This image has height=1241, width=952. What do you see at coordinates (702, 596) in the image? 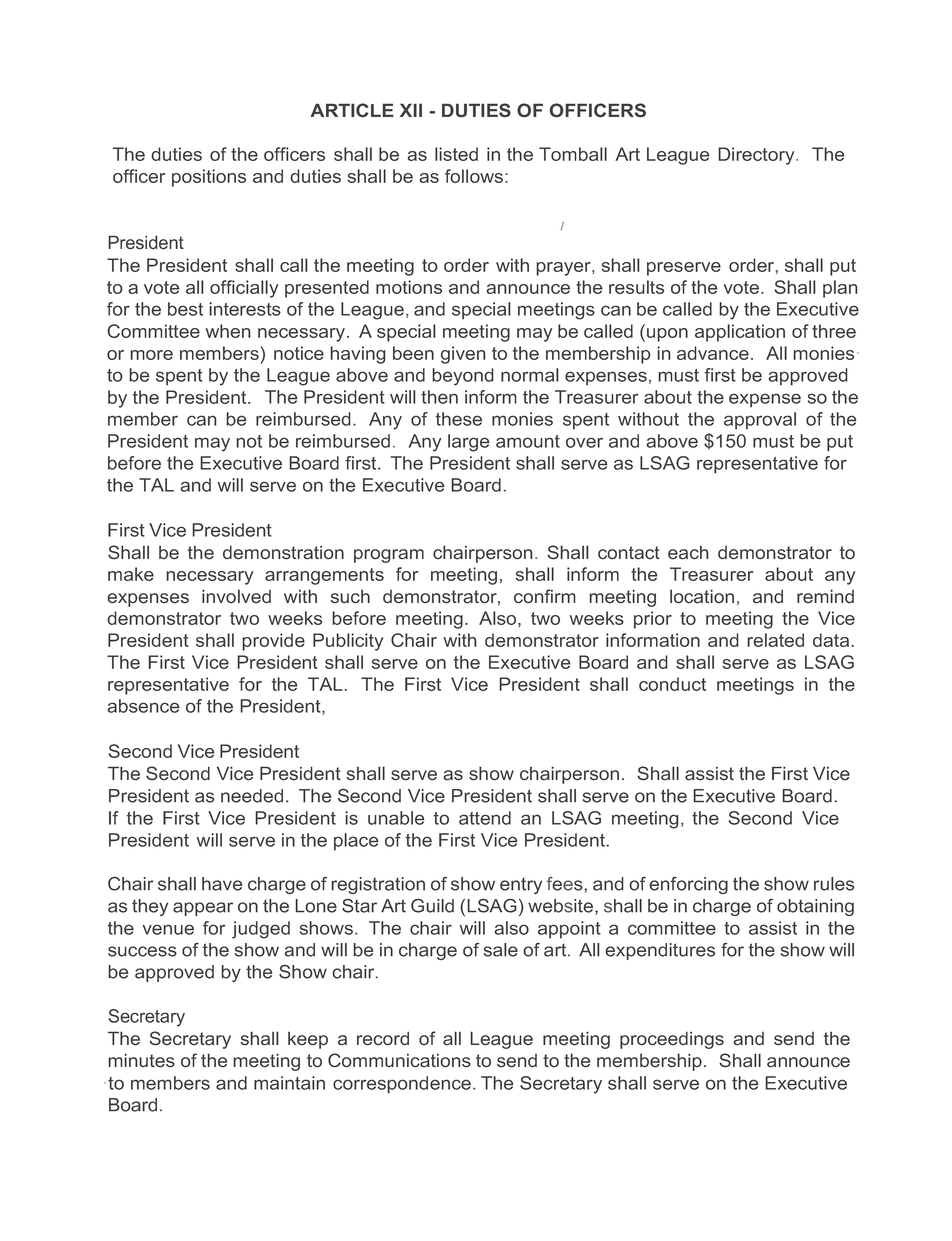
I see `location` at bounding box center [702, 596].
